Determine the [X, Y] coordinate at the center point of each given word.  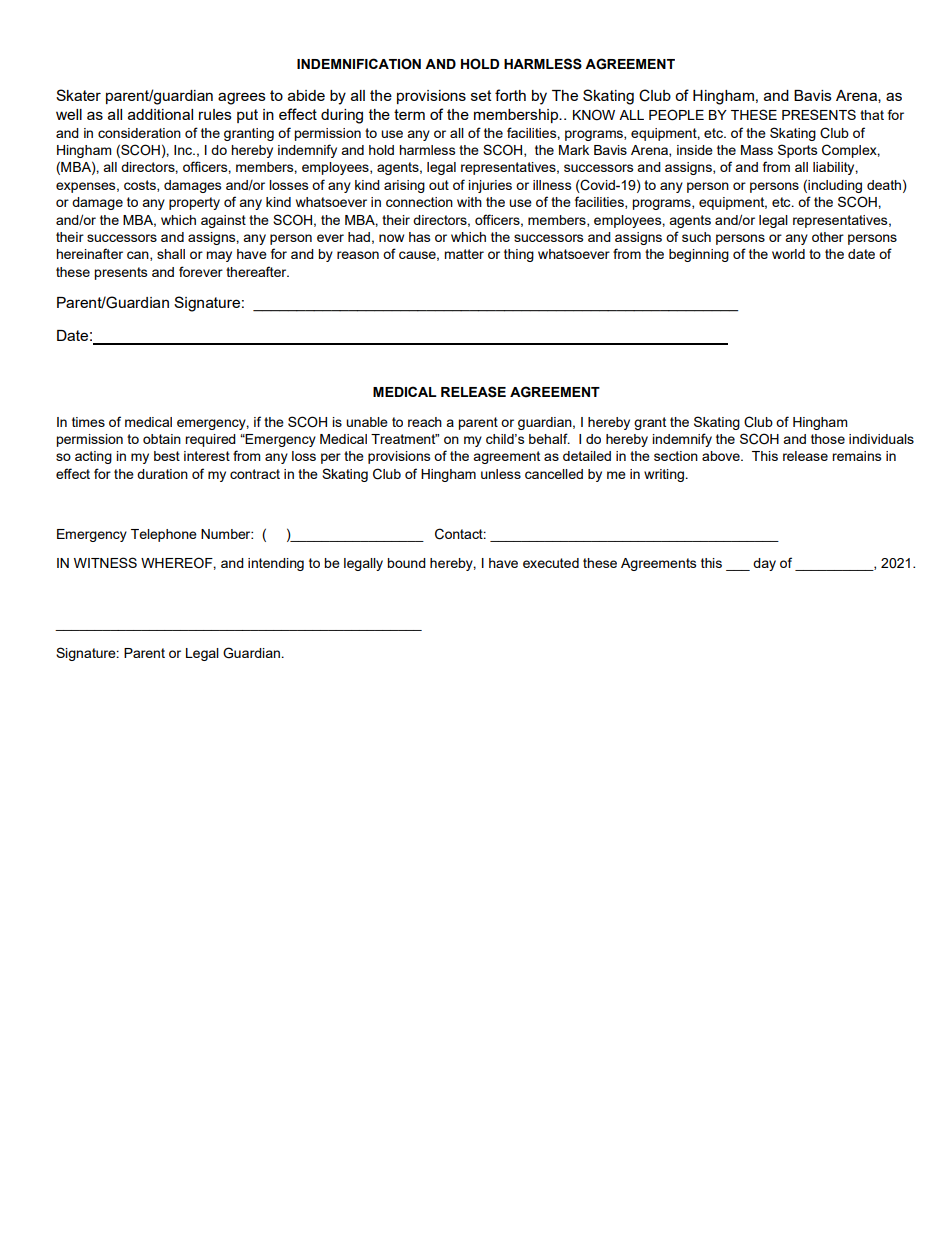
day [764, 564]
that [872, 115]
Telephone [164, 535]
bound [406, 563]
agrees [242, 98]
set [481, 95]
